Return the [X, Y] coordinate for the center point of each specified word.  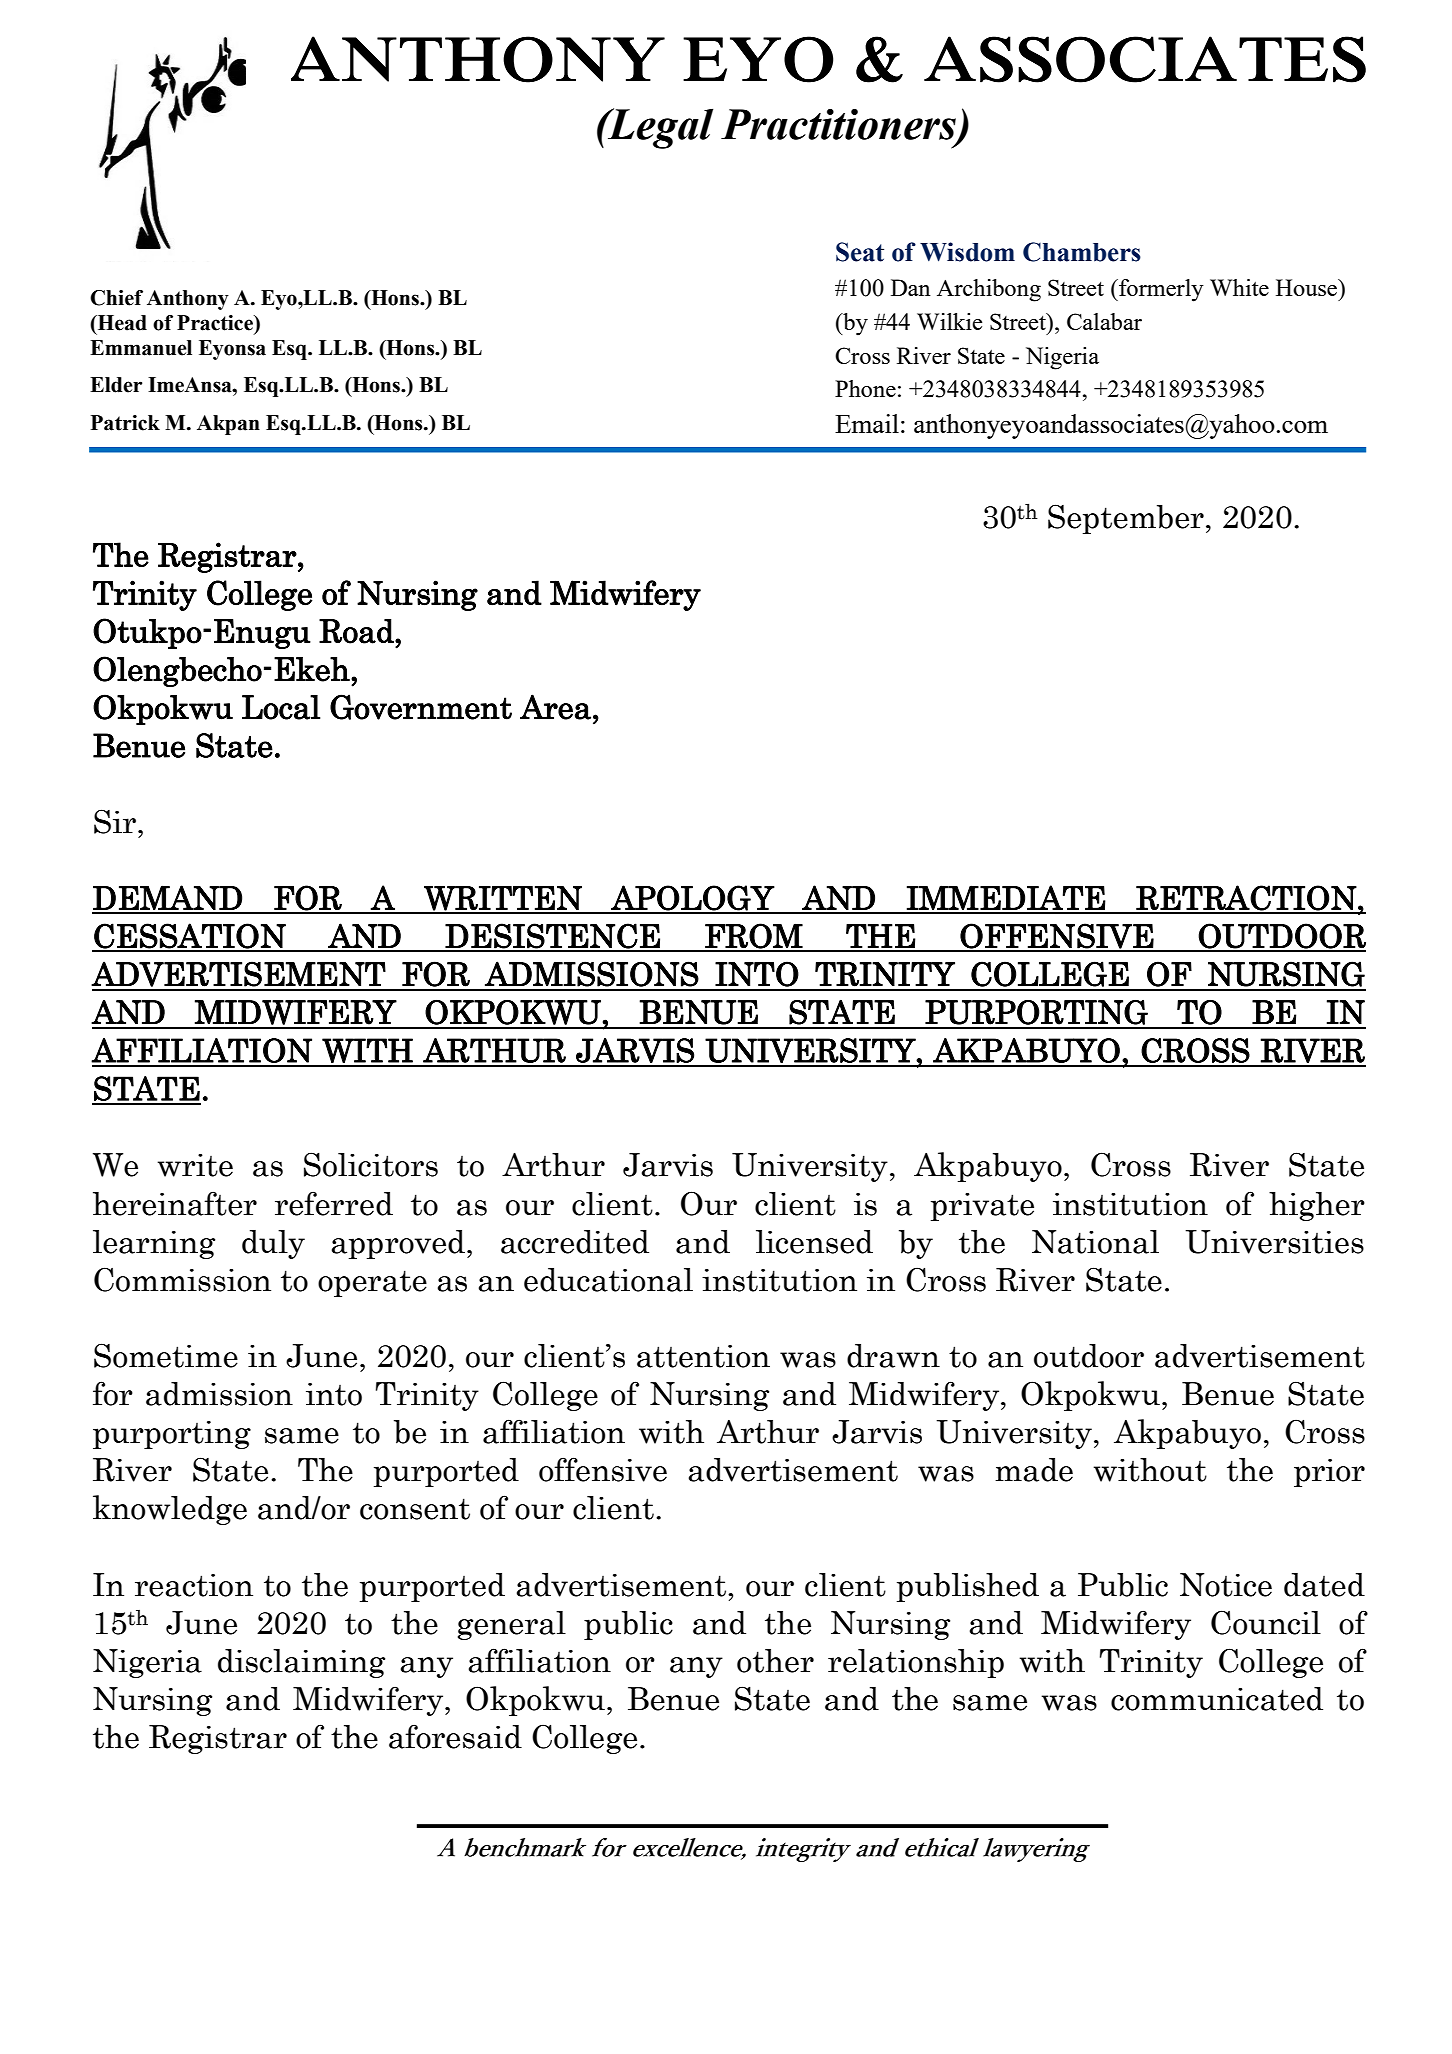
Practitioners [839, 125]
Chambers [1082, 252]
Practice [216, 323]
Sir [115, 821]
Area [555, 707]
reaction [194, 1585]
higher [1317, 1206]
